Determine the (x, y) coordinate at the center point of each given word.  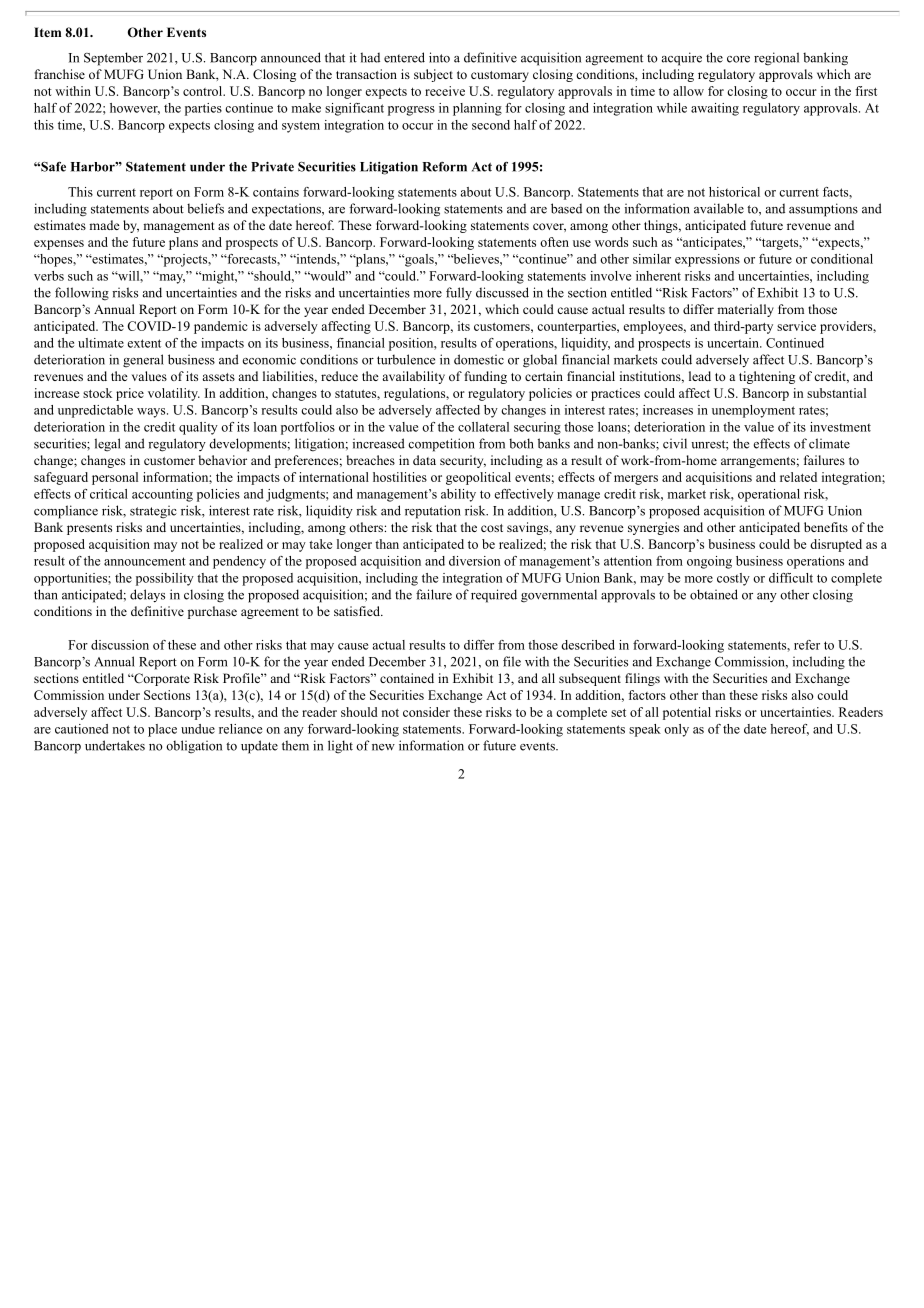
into (439, 57)
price (130, 394)
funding (486, 377)
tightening (767, 377)
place (162, 730)
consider (426, 712)
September (113, 59)
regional (776, 59)
